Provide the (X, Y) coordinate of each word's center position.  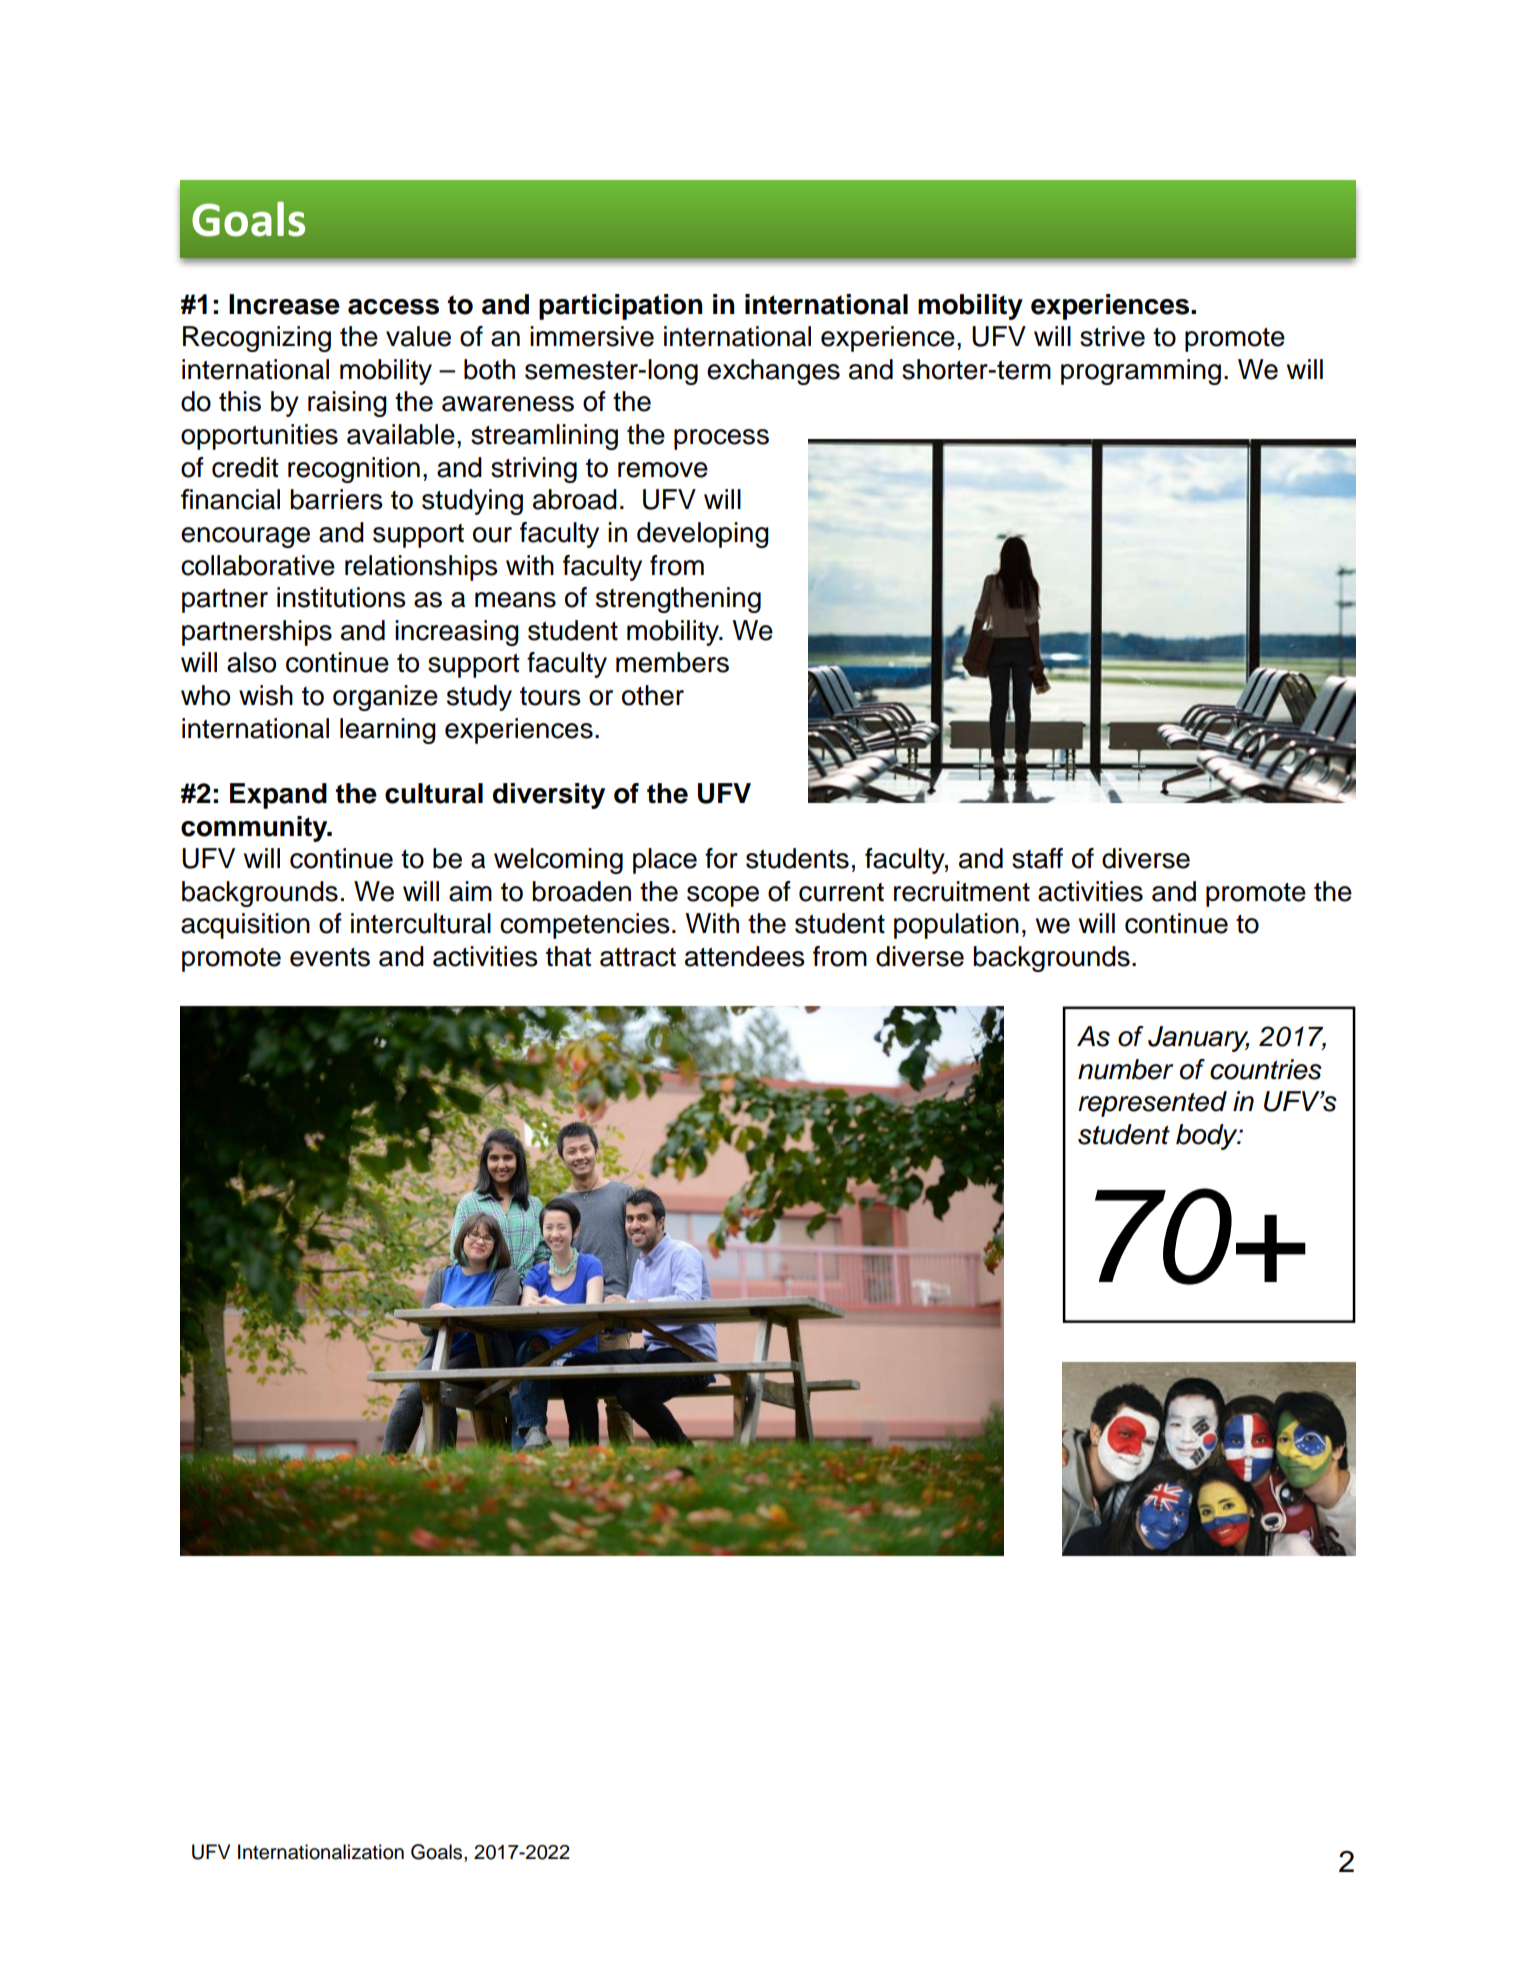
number (1125, 1069)
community (255, 829)
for (721, 858)
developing (703, 535)
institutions (341, 597)
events (330, 957)
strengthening (678, 600)
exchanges (773, 372)
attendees (745, 956)
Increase (284, 304)
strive (1112, 336)
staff (1037, 858)
